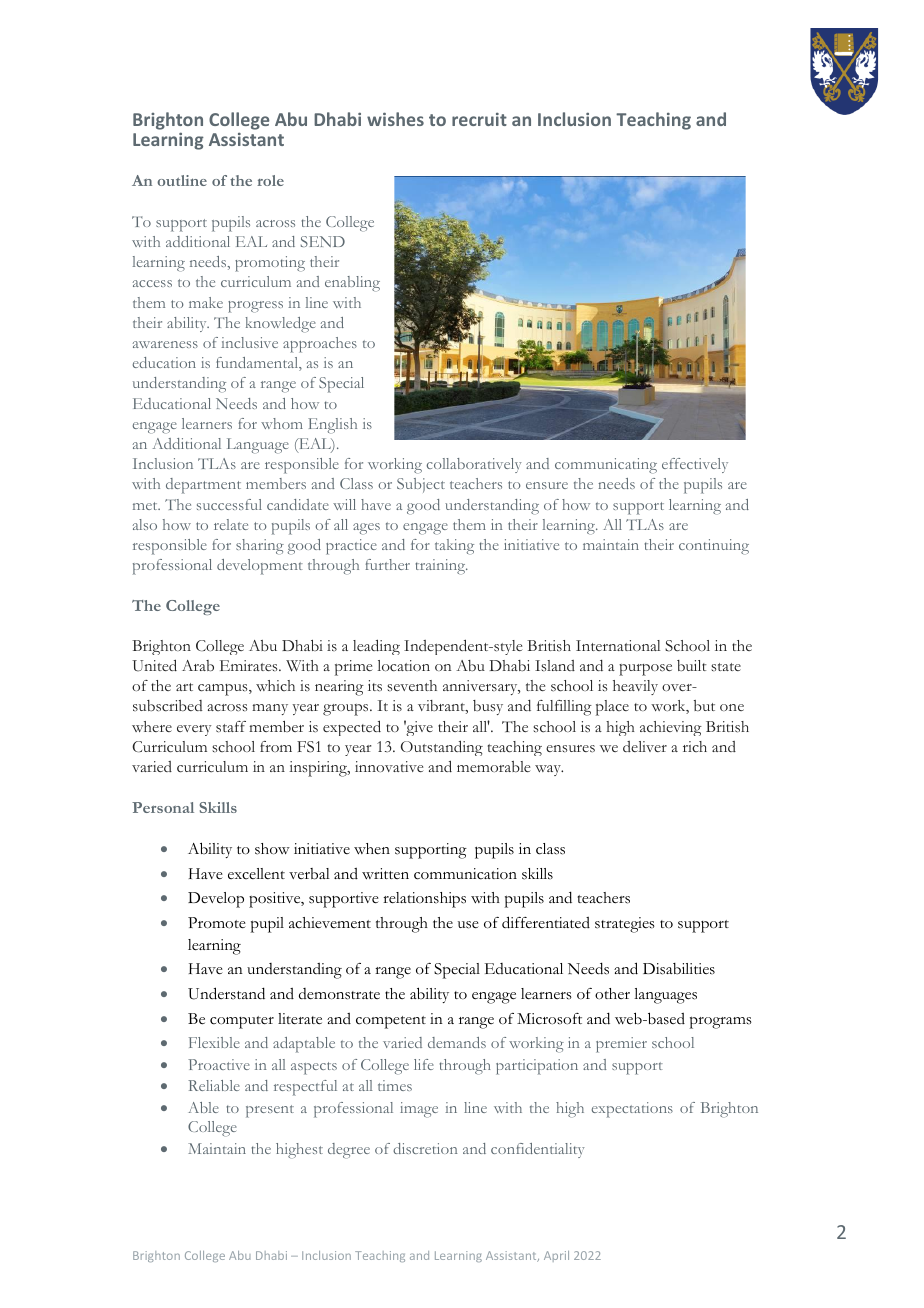 This image has width=924, height=1308. What do you see at coordinates (425, 1148) in the image?
I see `discretion` at bounding box center [425, 1148].
